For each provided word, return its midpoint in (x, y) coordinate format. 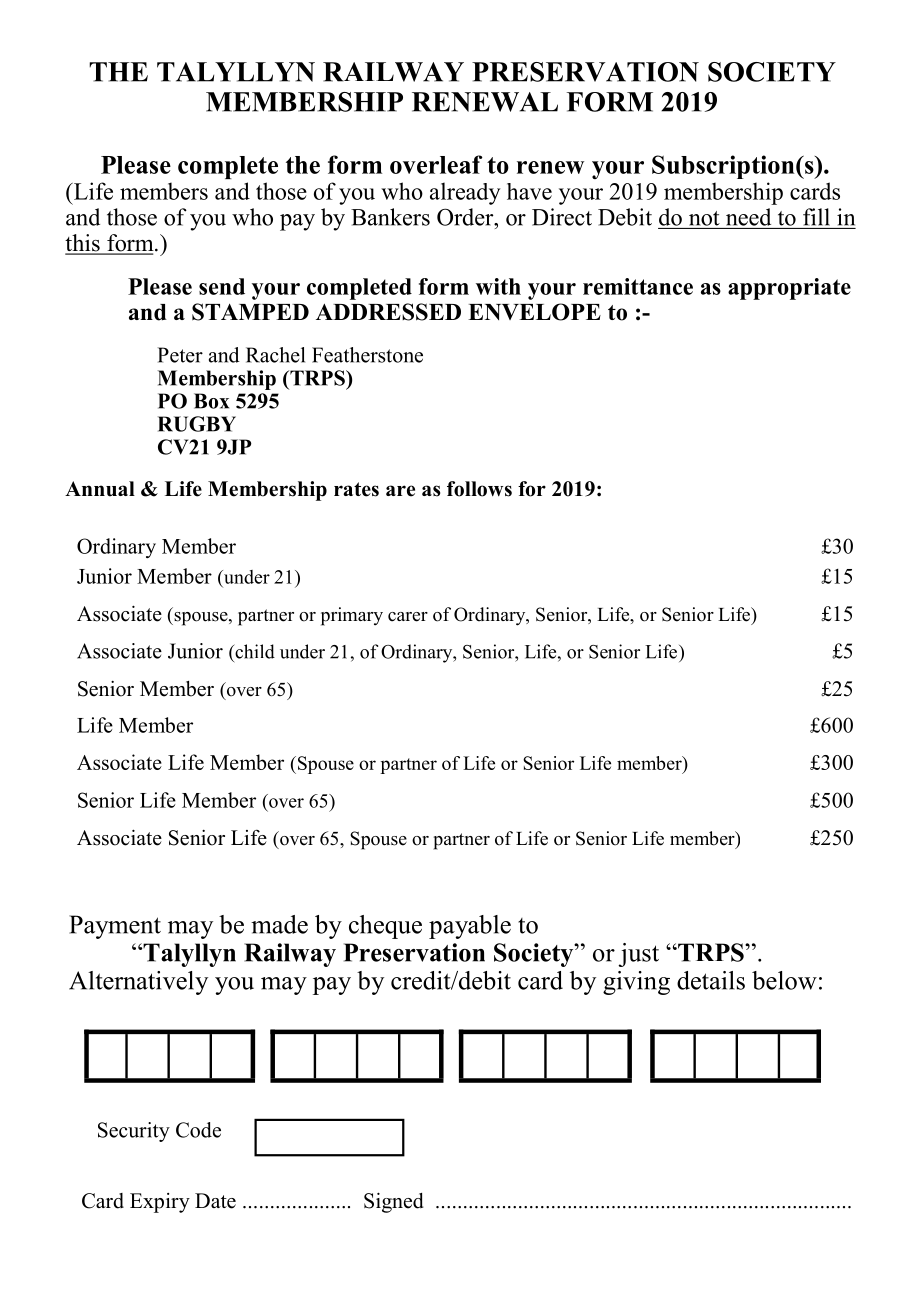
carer (408, 617)
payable (470, 927)
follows (479, 489)
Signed (394, 1202)
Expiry (160, 1203)
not (704, 218)
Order (466, 217)
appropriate (789, 289)
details (711, 980)
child (254, 651)
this (83, 244)
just (638, 955)
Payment (115, 927)
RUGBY (197, 424)
